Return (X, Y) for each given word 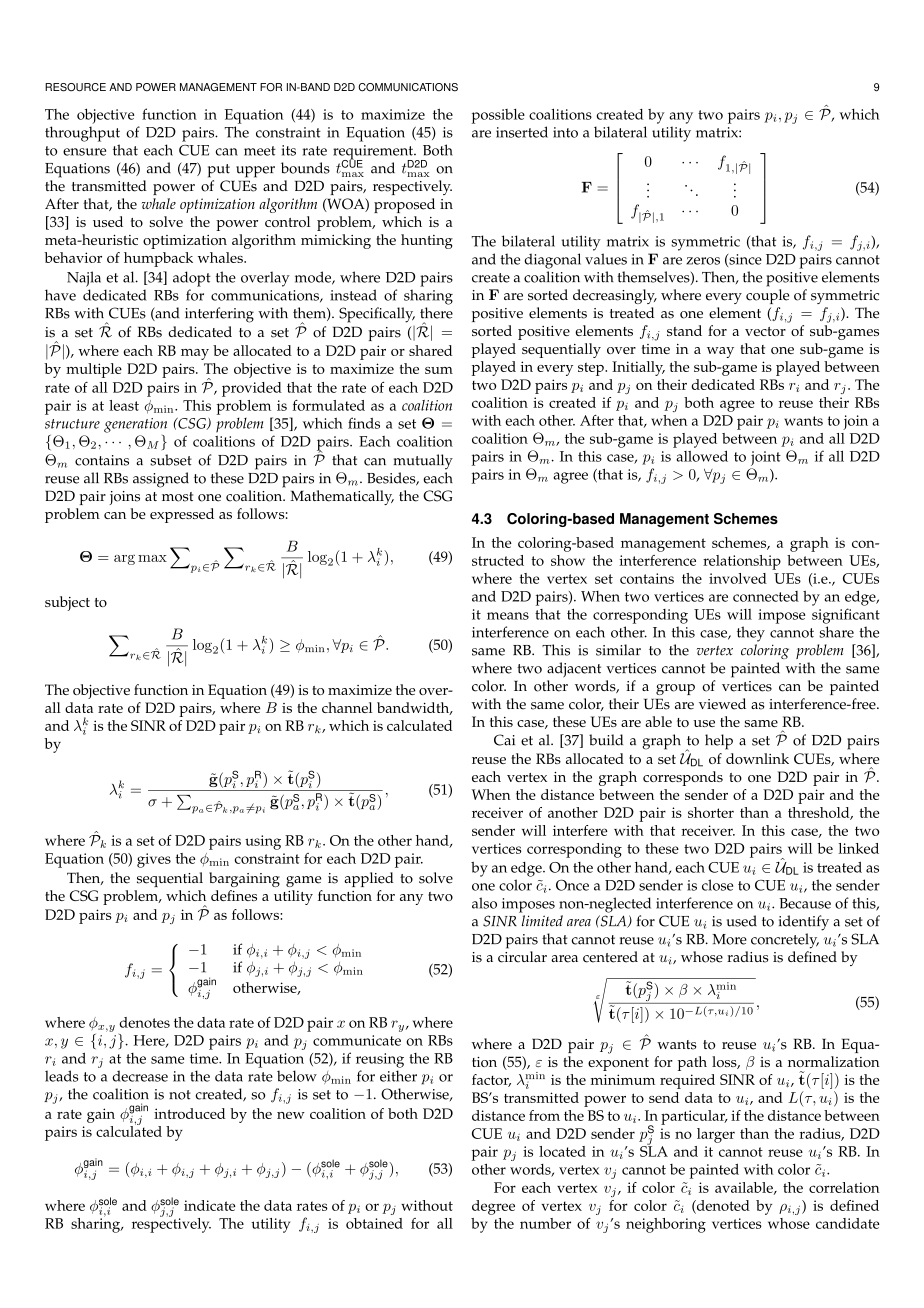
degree (493, 1207)
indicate (210, 1205)
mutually (423, 462)
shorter (711, 812)
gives (154, 860)
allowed (702, 456)
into (565, 132)
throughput (82, 134)
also (484, 903)
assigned (161, 480)
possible (498, 116)
